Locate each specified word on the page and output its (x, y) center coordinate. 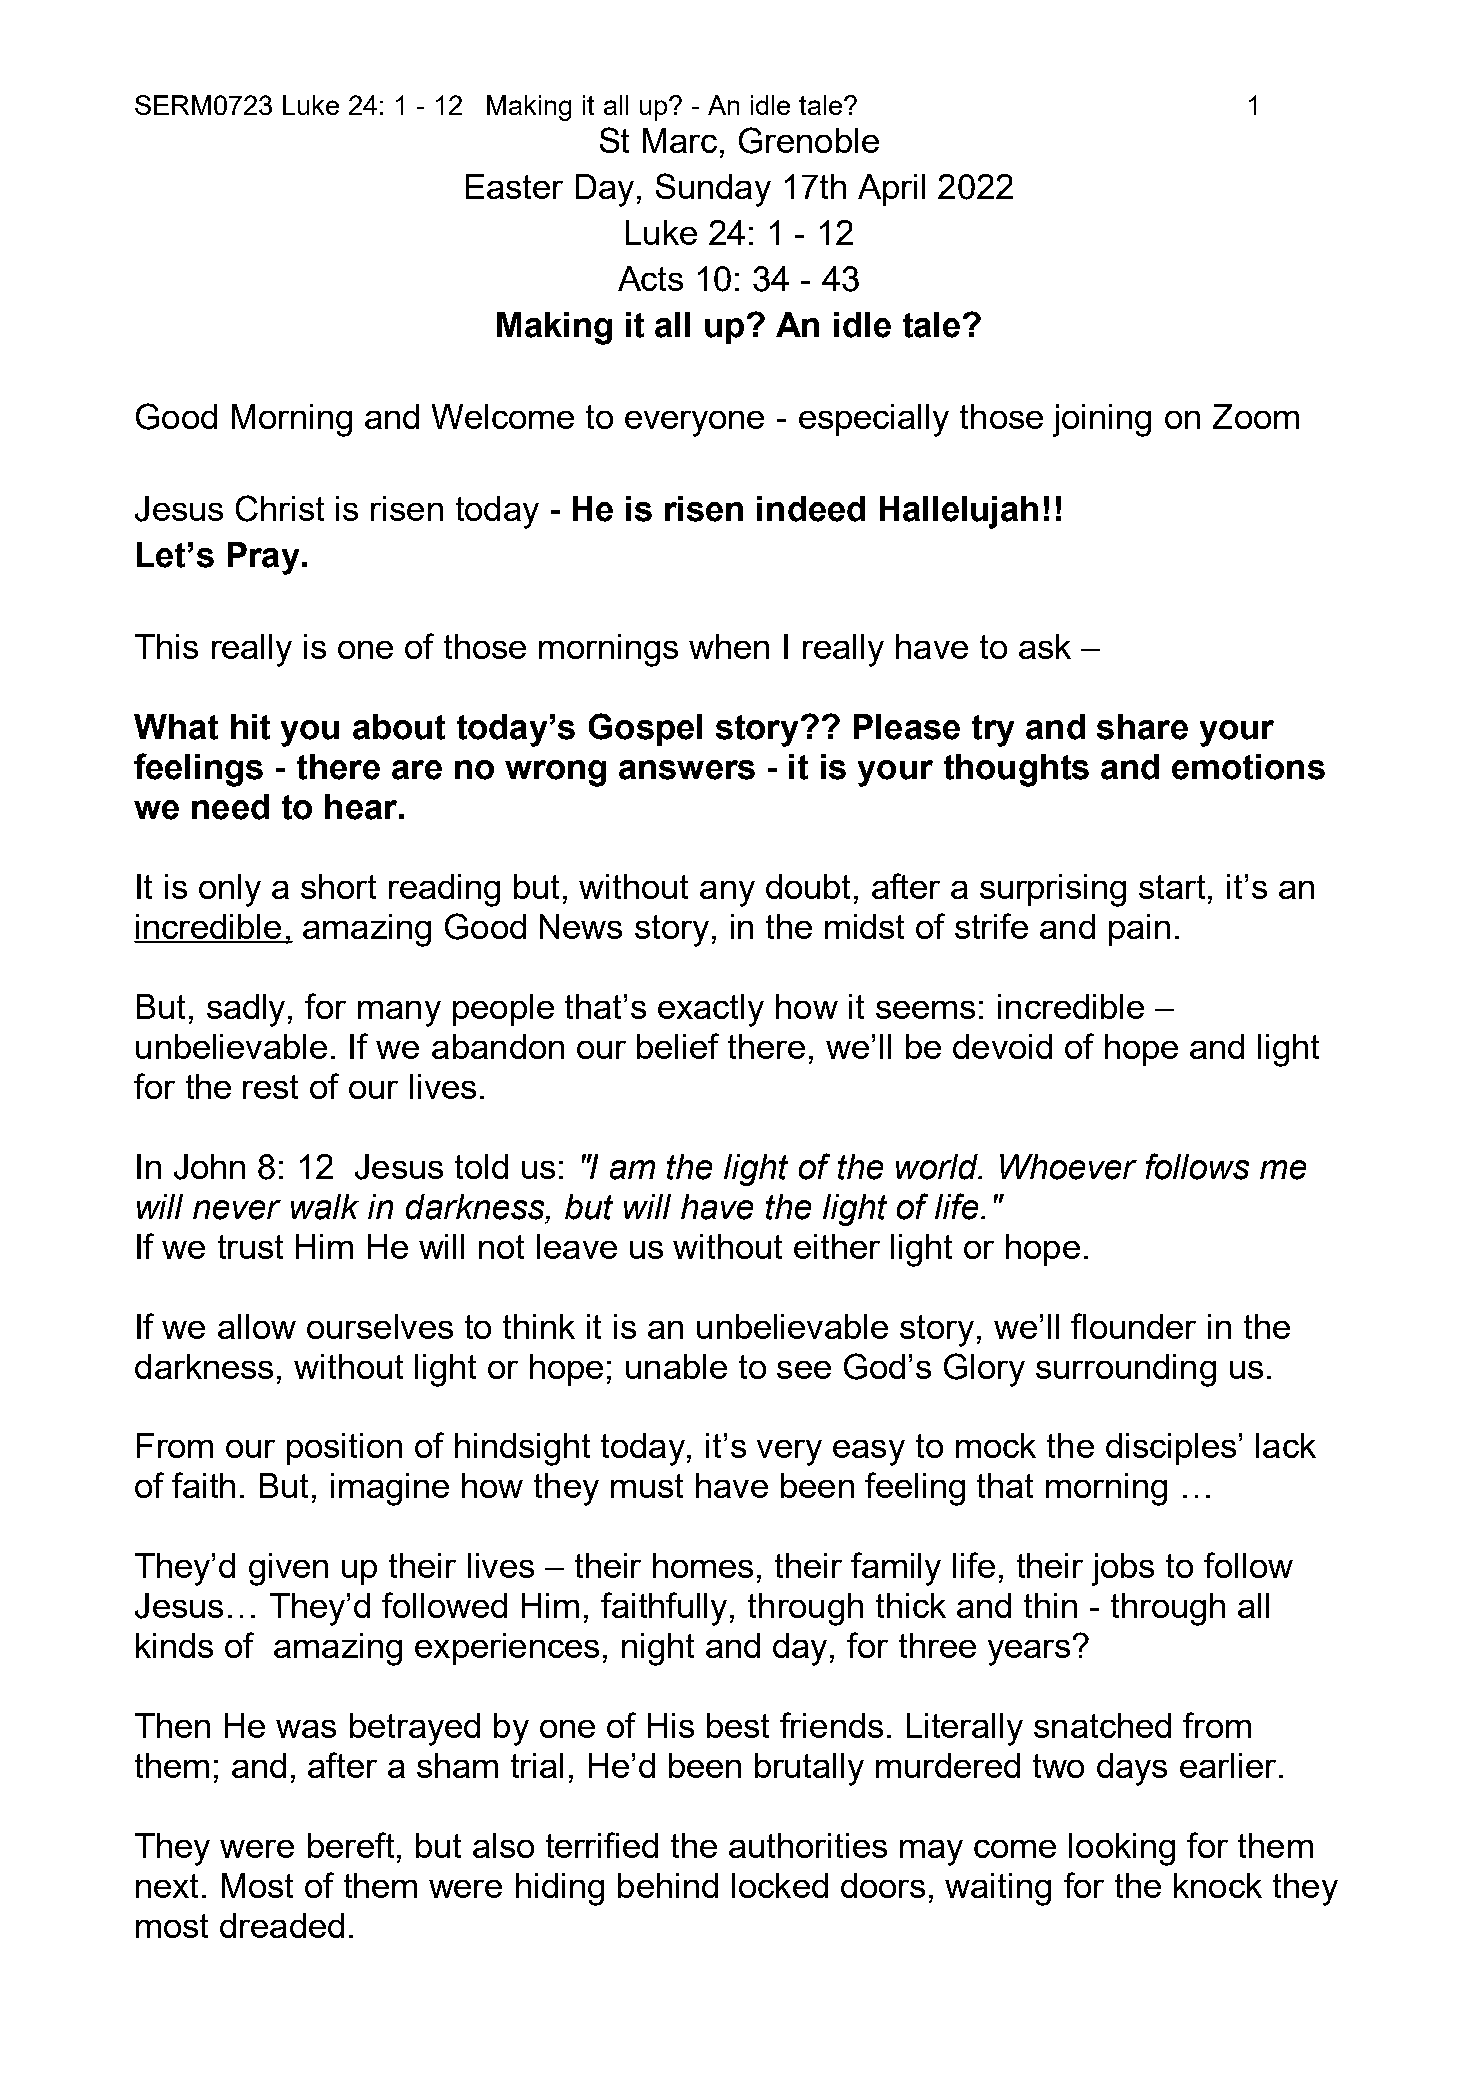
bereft (351, 1845)
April (891, 190)
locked (780, 1885)
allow (257, 1326)
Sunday (713, 190)
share (1142, 727)
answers (687, 770)
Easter (514, 186)
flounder (1133, 1326)
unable (676, 1366)
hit (250, 727)
